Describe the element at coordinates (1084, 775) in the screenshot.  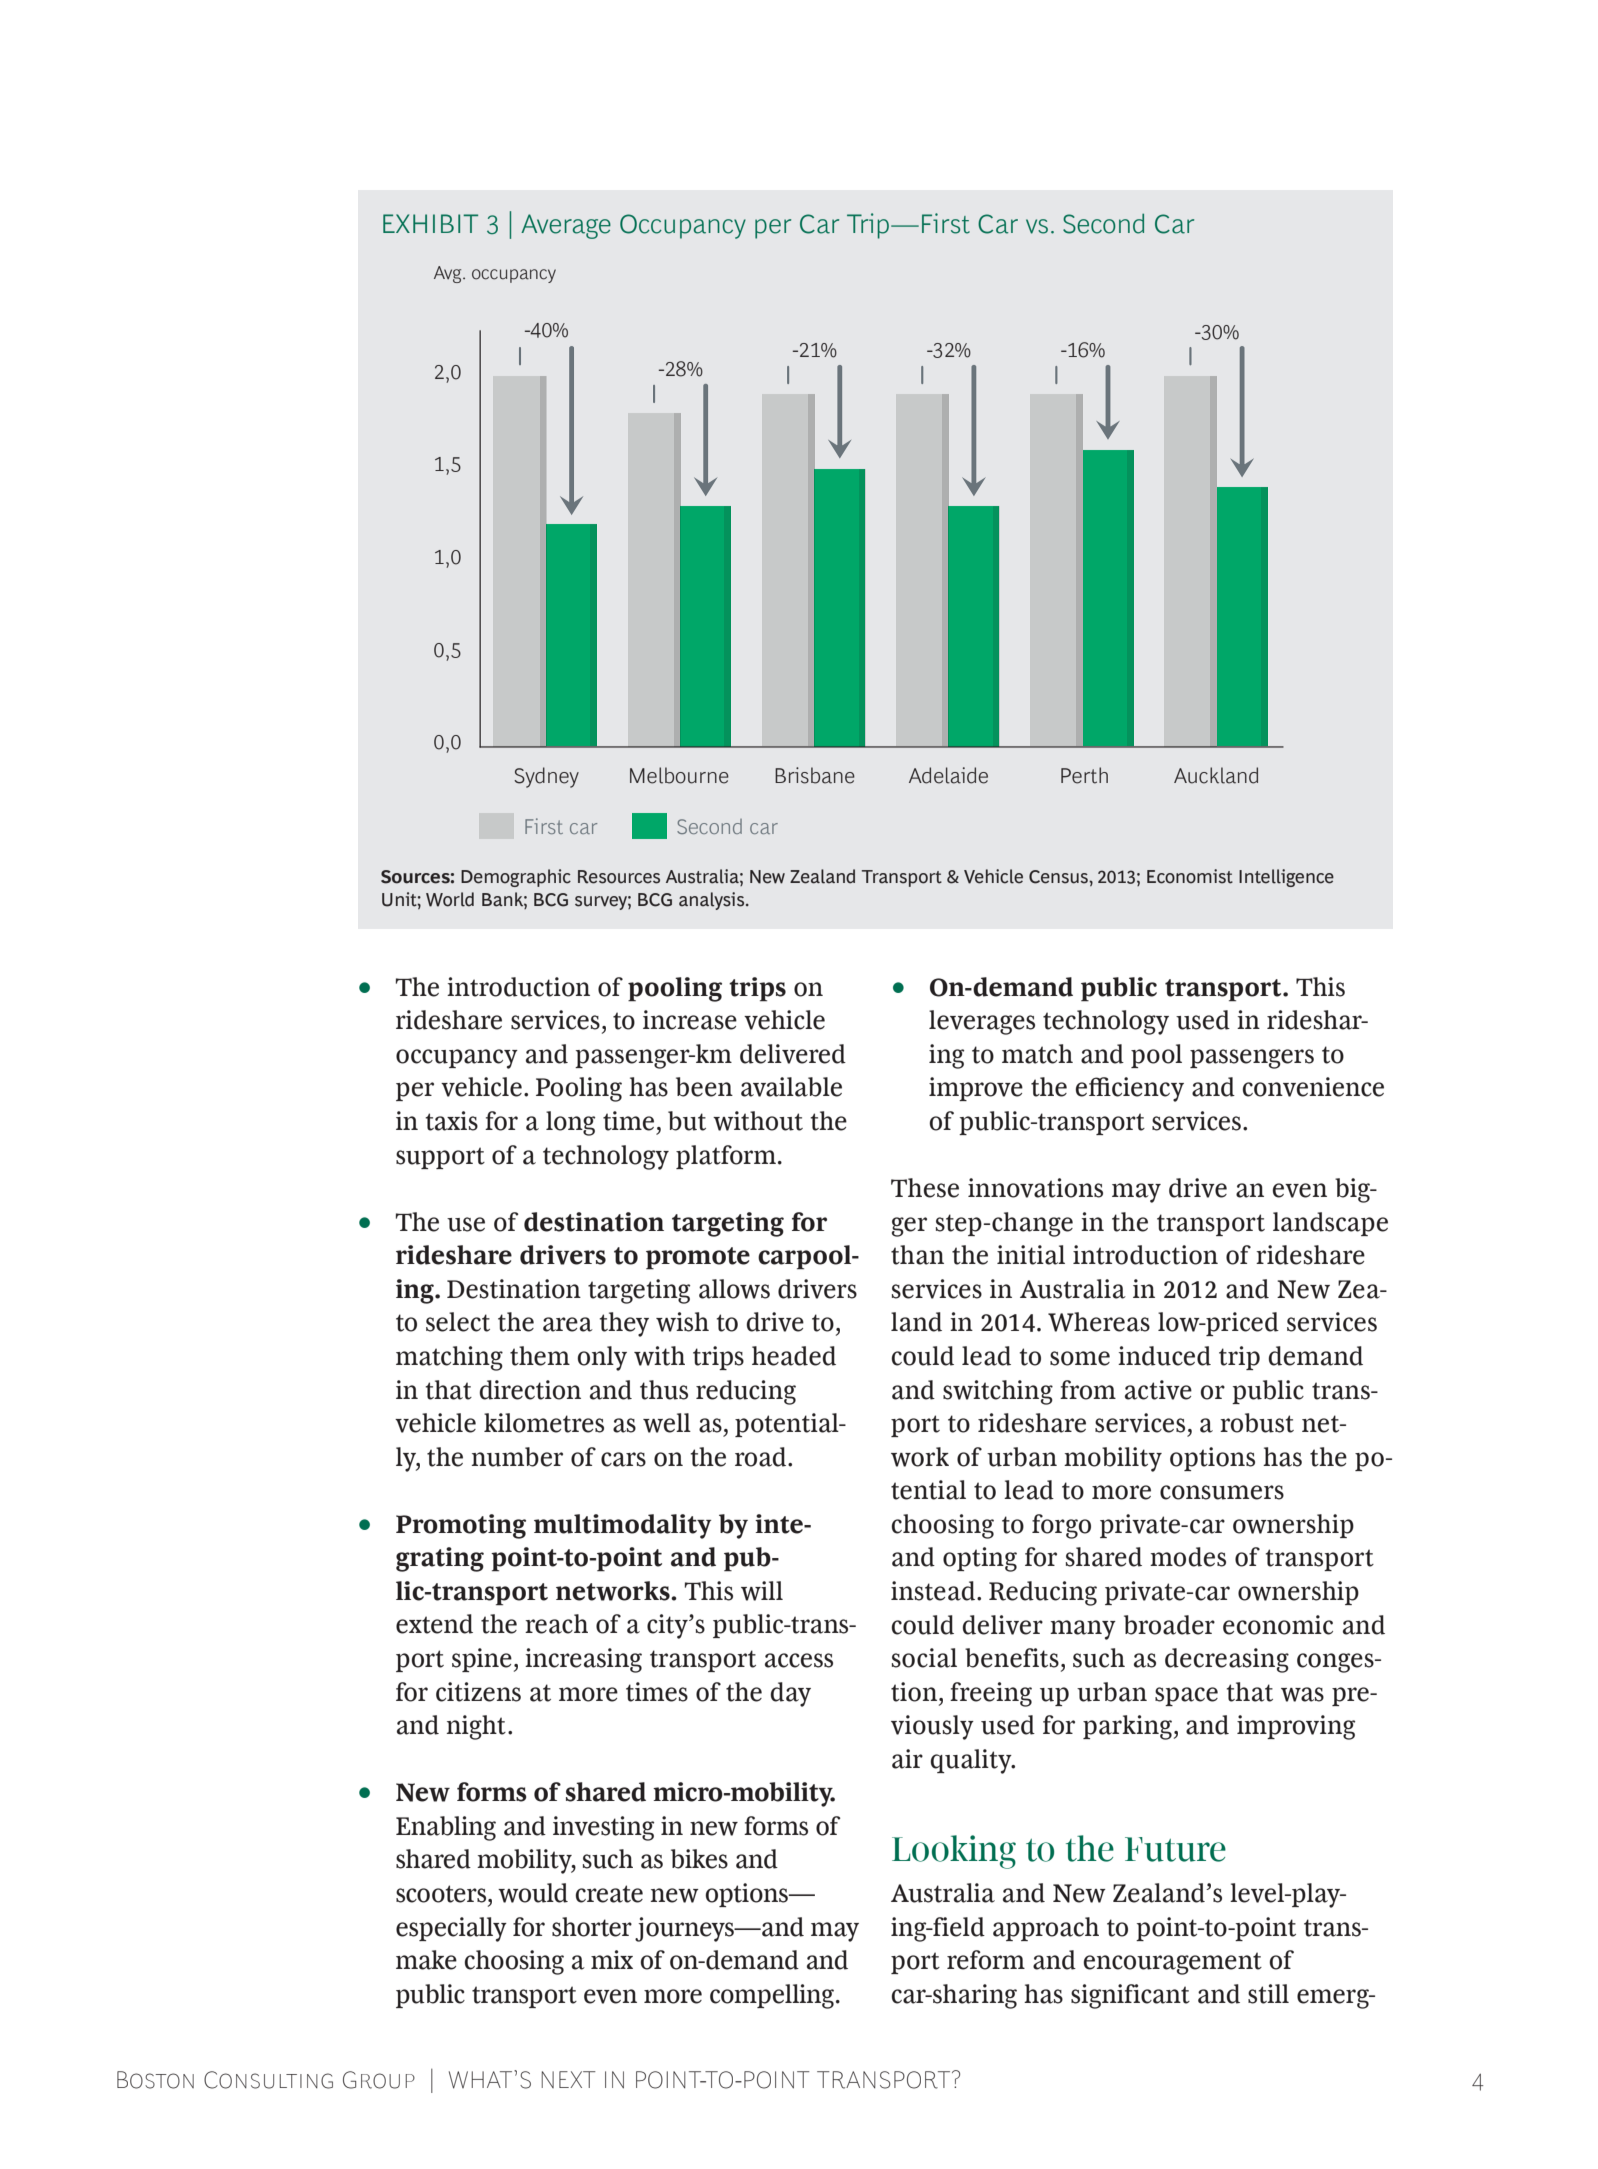
I see `Perth` at that location.
